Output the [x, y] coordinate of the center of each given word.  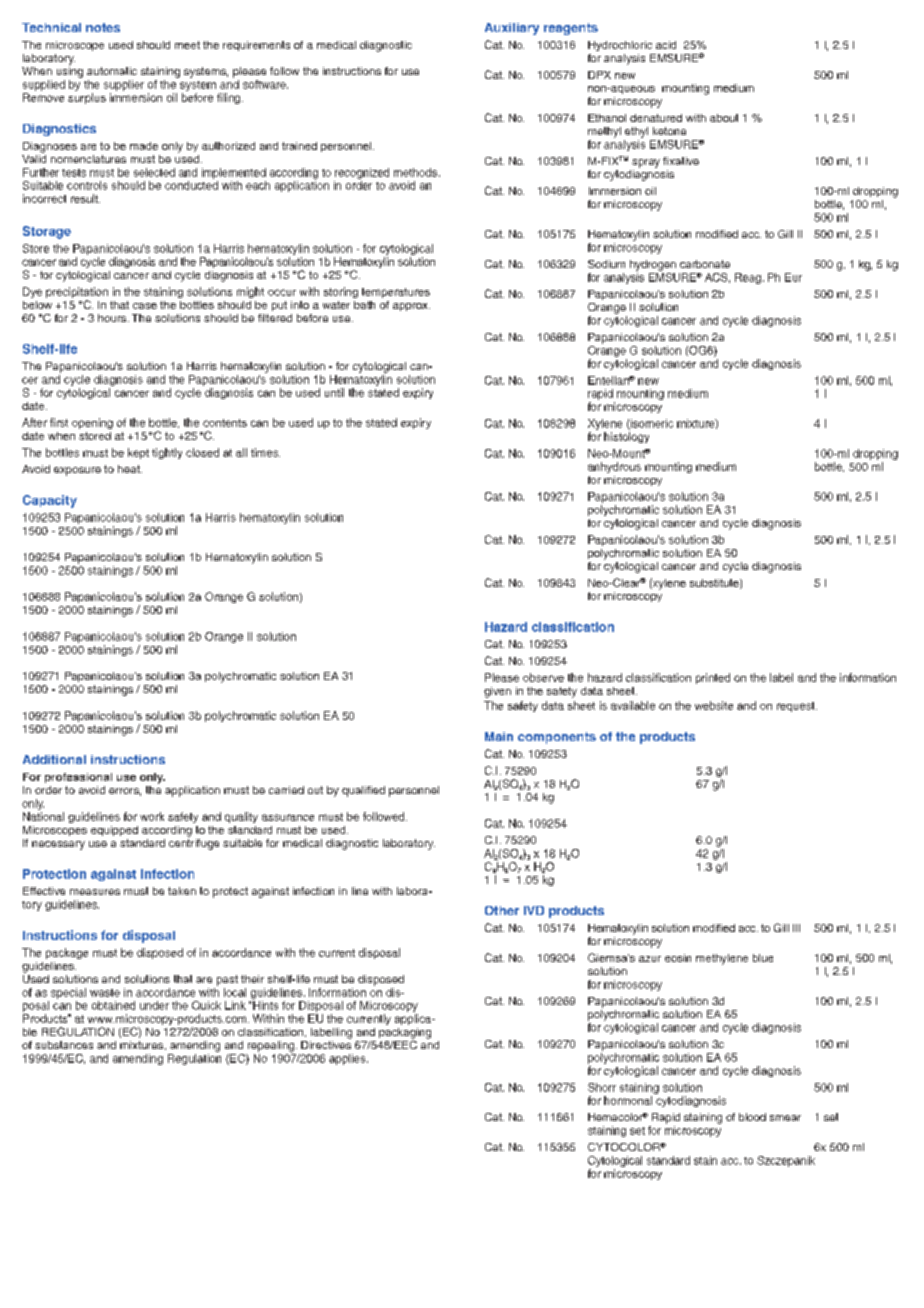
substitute [715, 584]
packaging [405, 1033]
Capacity [50, 501]
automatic [112, 71]
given [497, 692]
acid [666, 45]
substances [64, 1045]
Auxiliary [512, 29]
